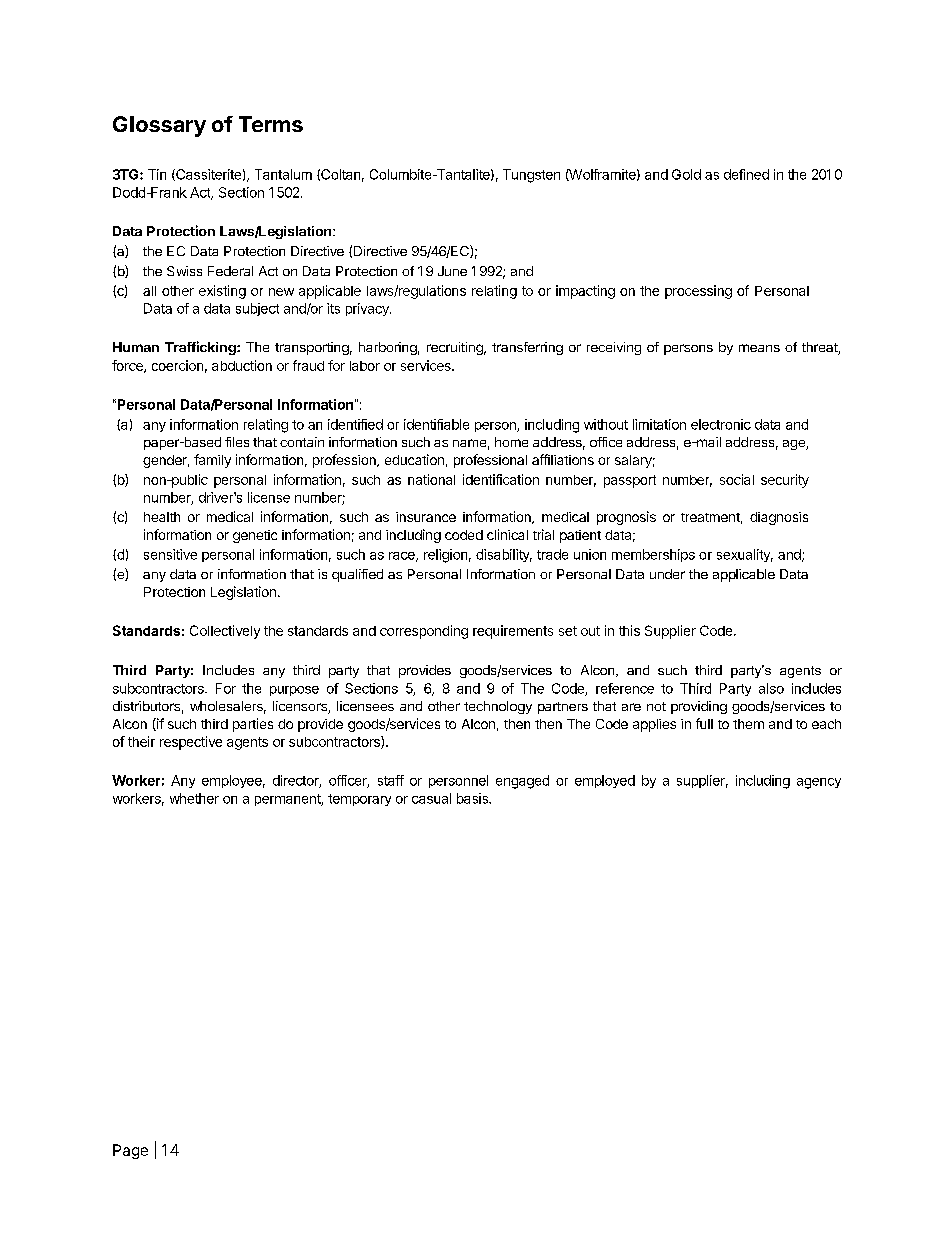  I want to click on Page, so click(130, 1151).
